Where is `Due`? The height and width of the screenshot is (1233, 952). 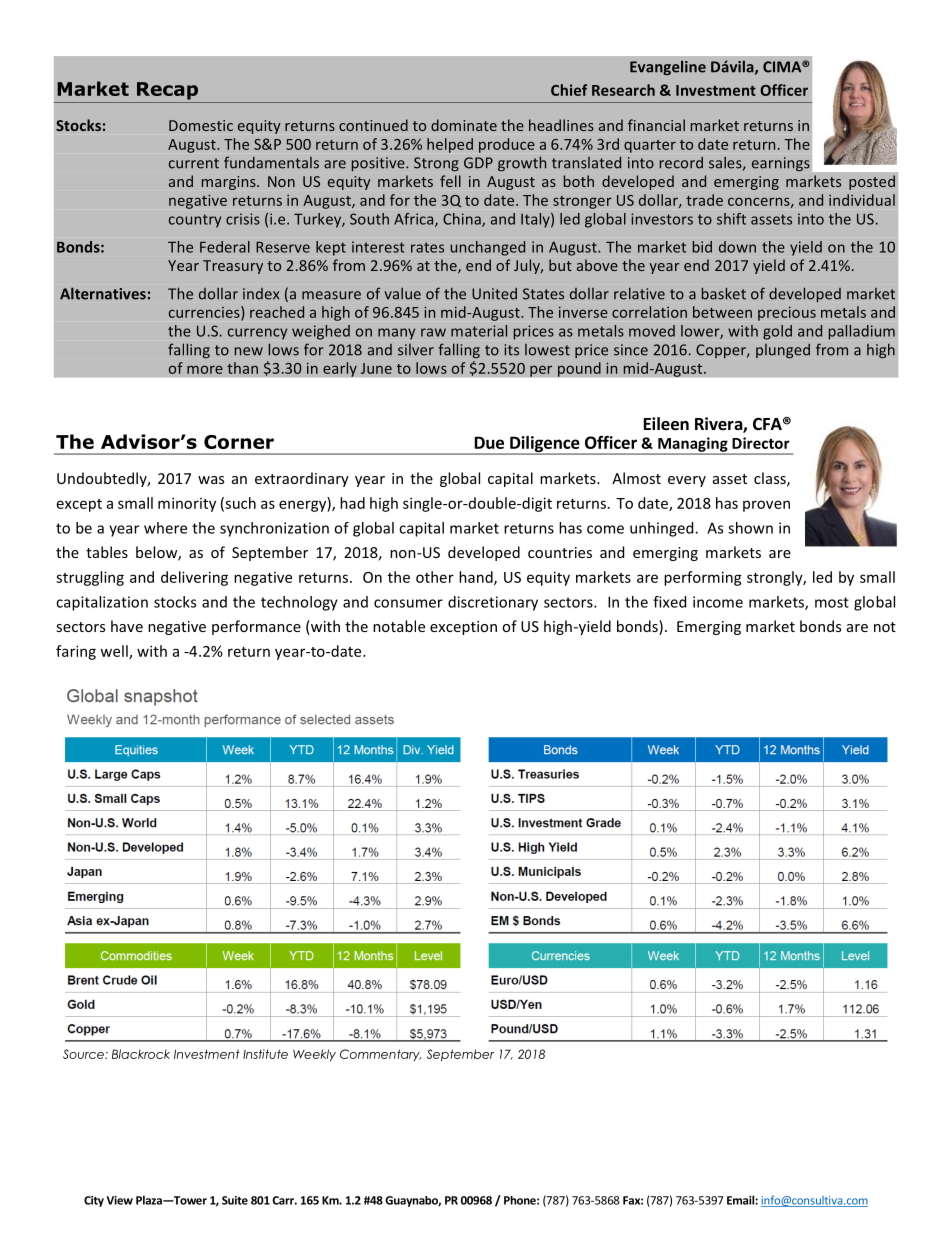
Due is located at coordinates (489, 442).
